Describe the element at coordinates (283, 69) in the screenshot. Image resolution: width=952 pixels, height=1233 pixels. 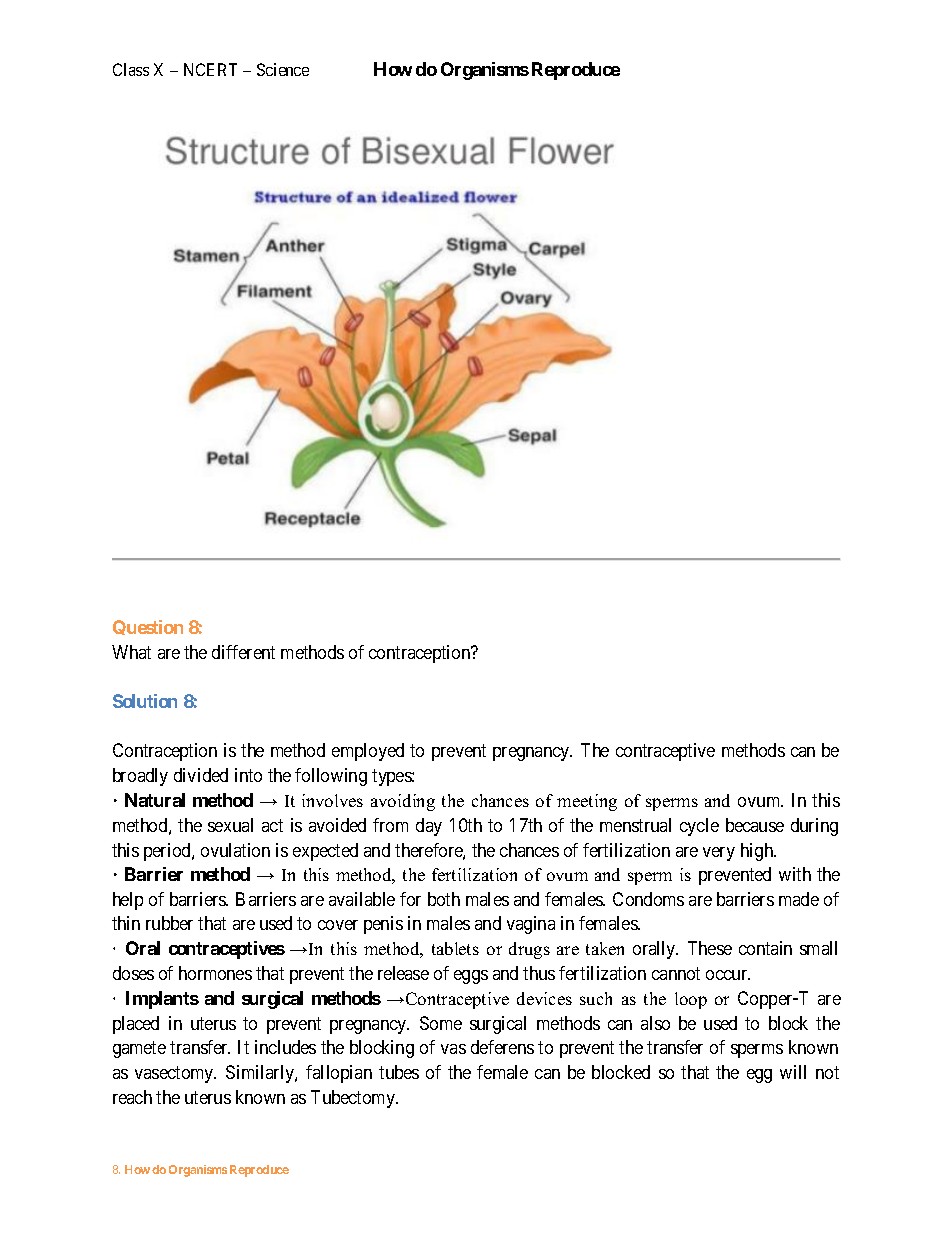
I see `Science` at that location.
